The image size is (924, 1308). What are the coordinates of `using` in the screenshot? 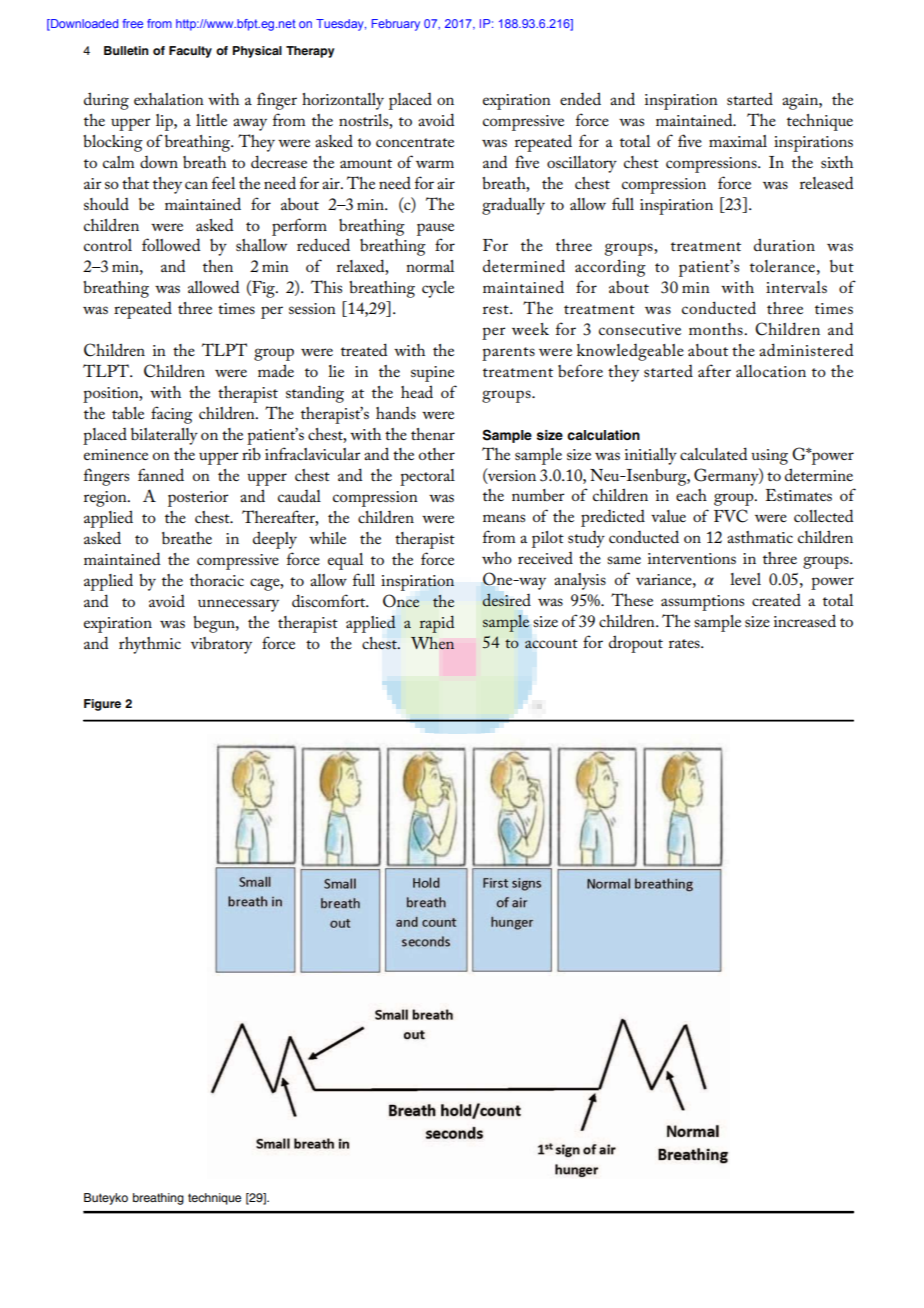 It's located at (769, 457).
